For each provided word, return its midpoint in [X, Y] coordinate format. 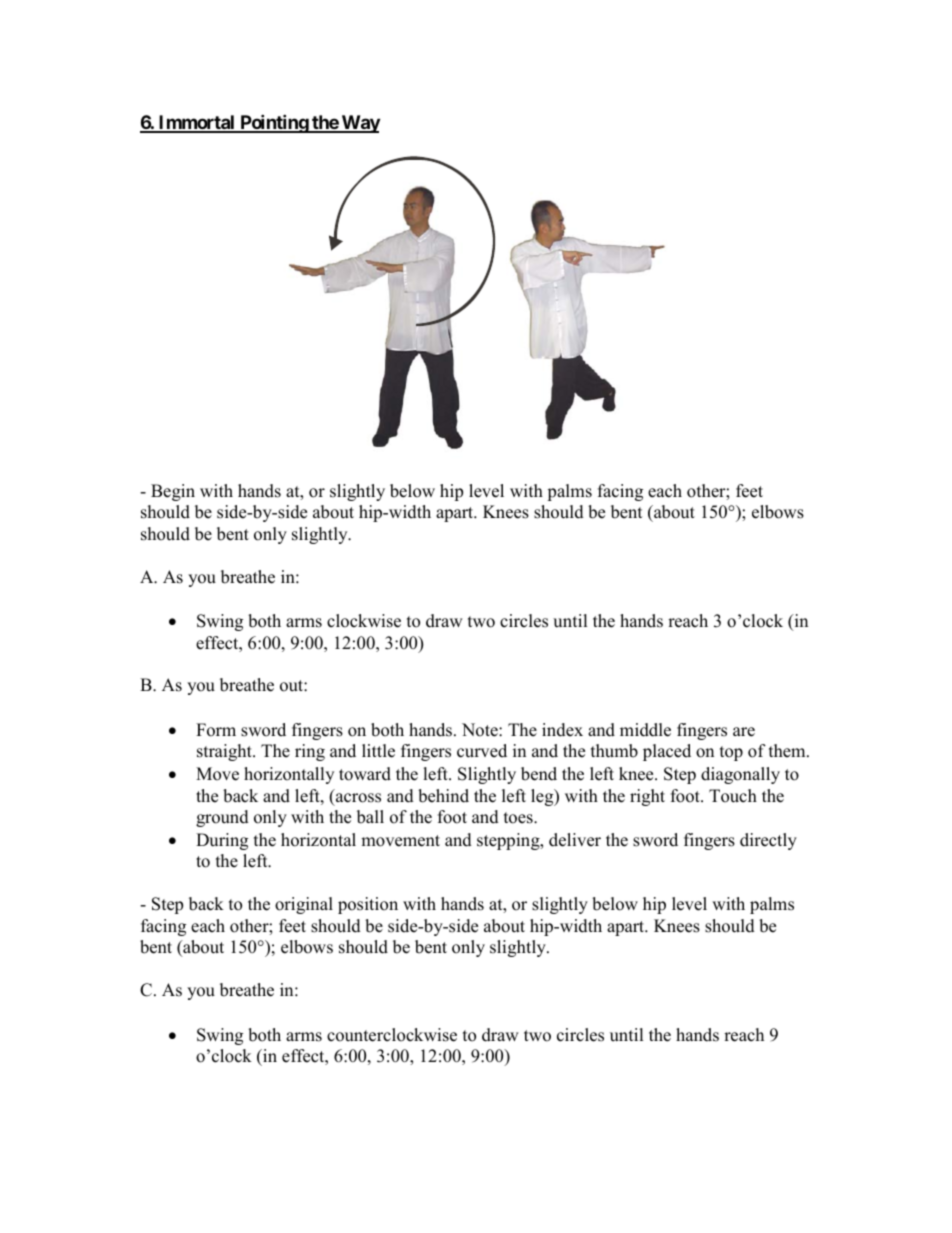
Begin [173, 492]
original [304, 905]
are [744, 732]
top [731, 753]
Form [216, 730]
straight [225, 752]
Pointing [274, 123]
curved [482, 751]
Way [359, 124]
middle [645, 730]
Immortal [197, 123]
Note [481, 730]
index [562, 730]
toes [519, 818]
